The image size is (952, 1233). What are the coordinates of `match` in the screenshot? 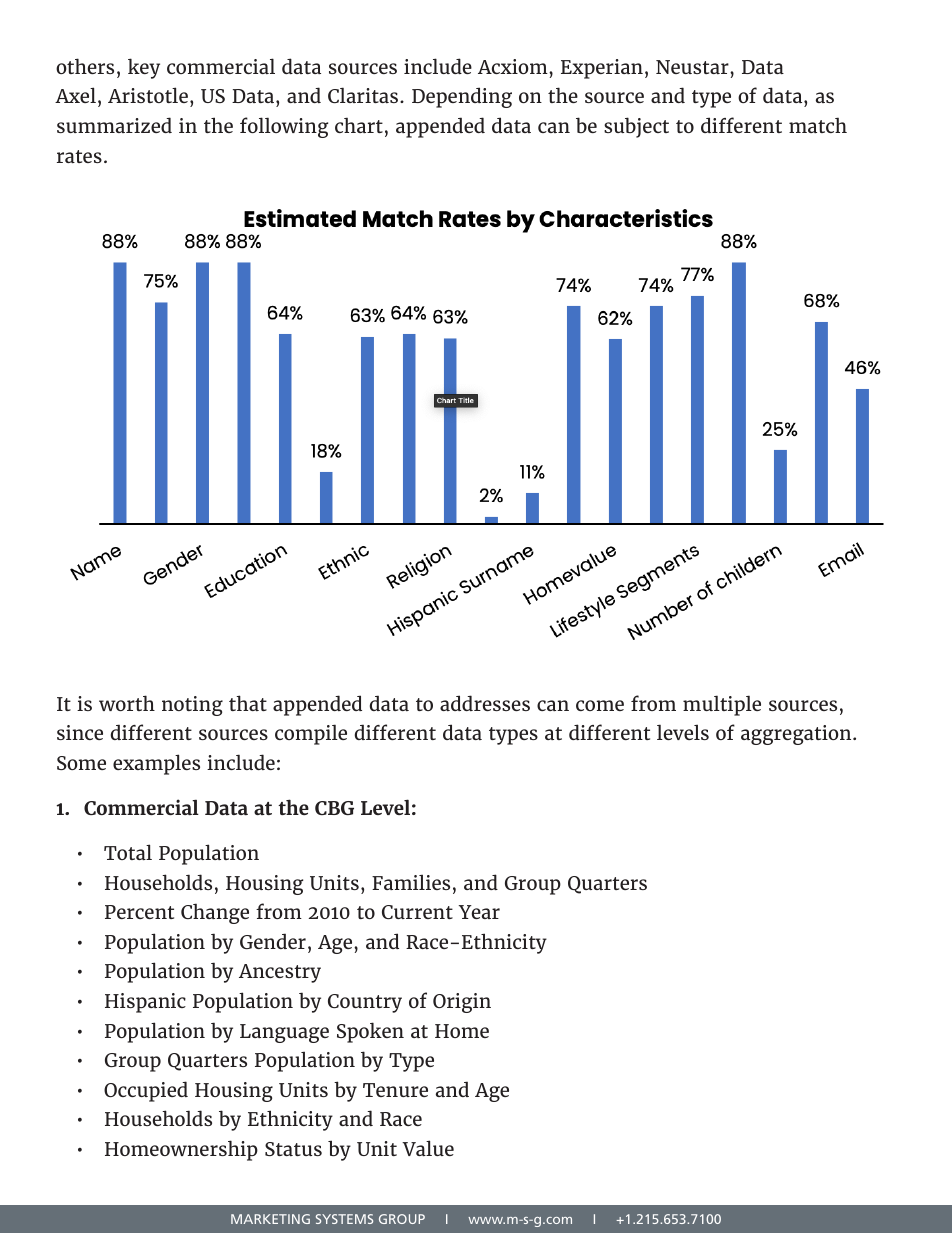 It's located at (818, 125).
